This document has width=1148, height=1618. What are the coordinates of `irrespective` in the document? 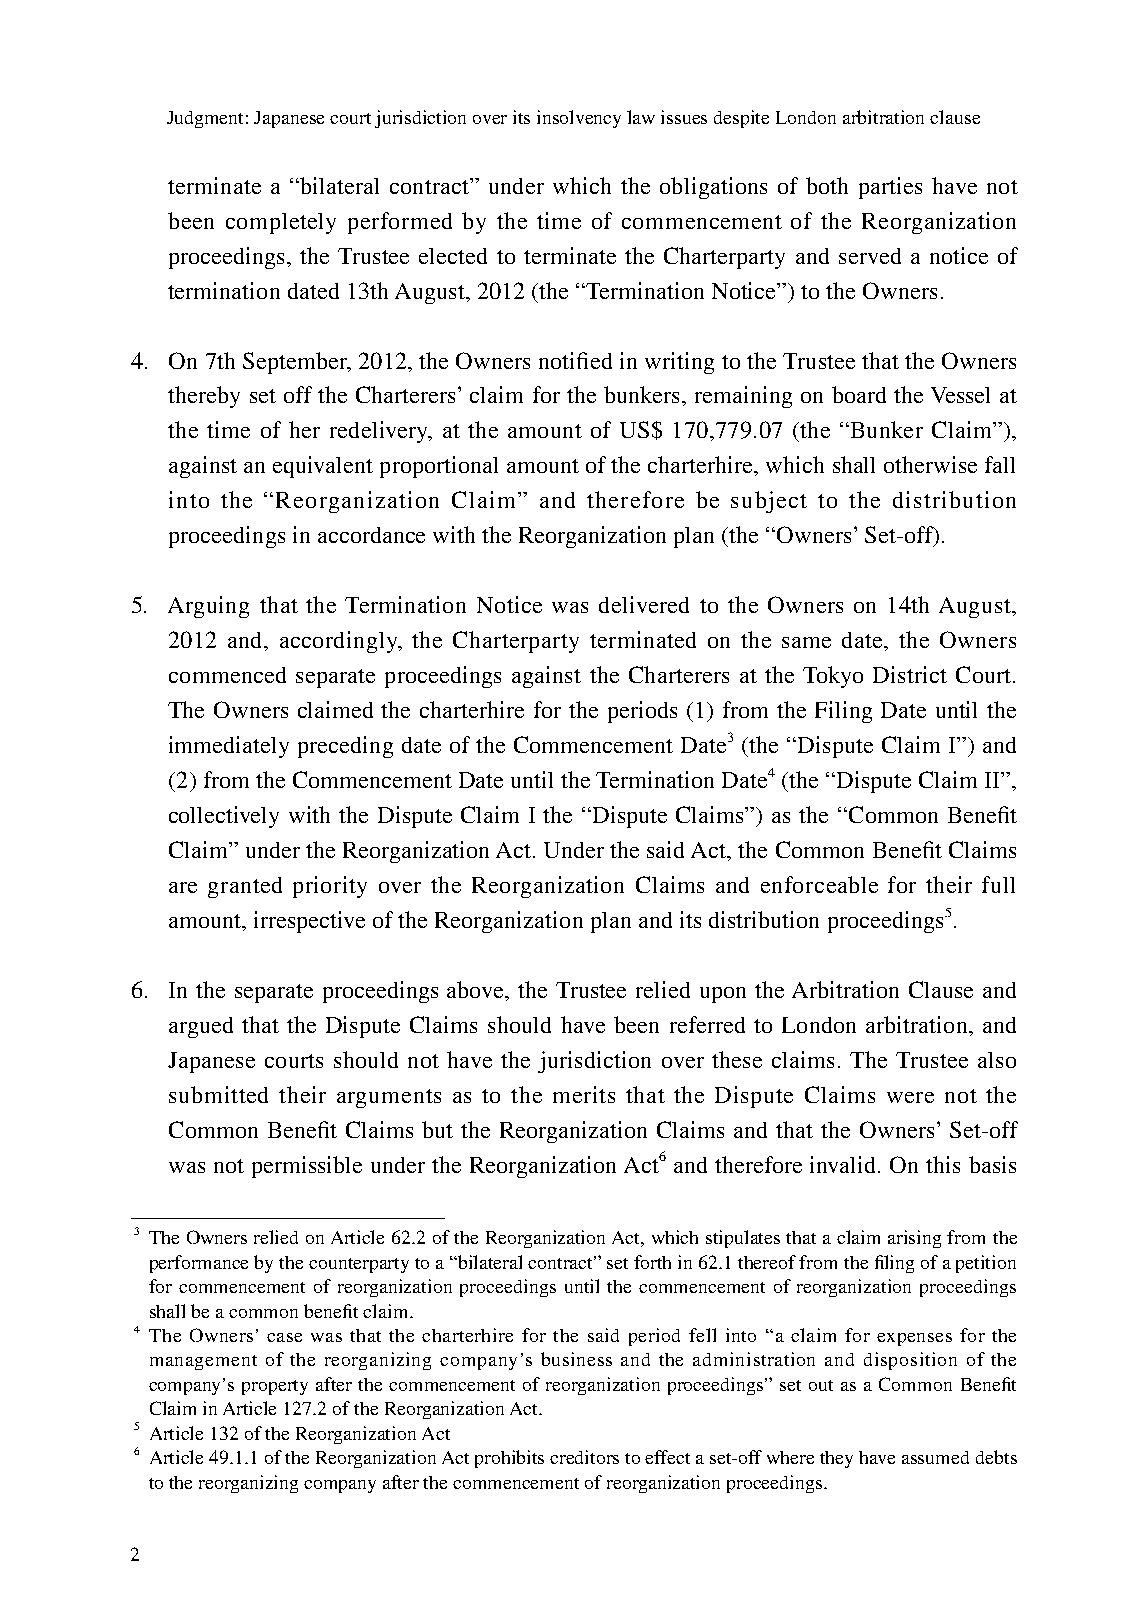 It's located at (309, 922).
